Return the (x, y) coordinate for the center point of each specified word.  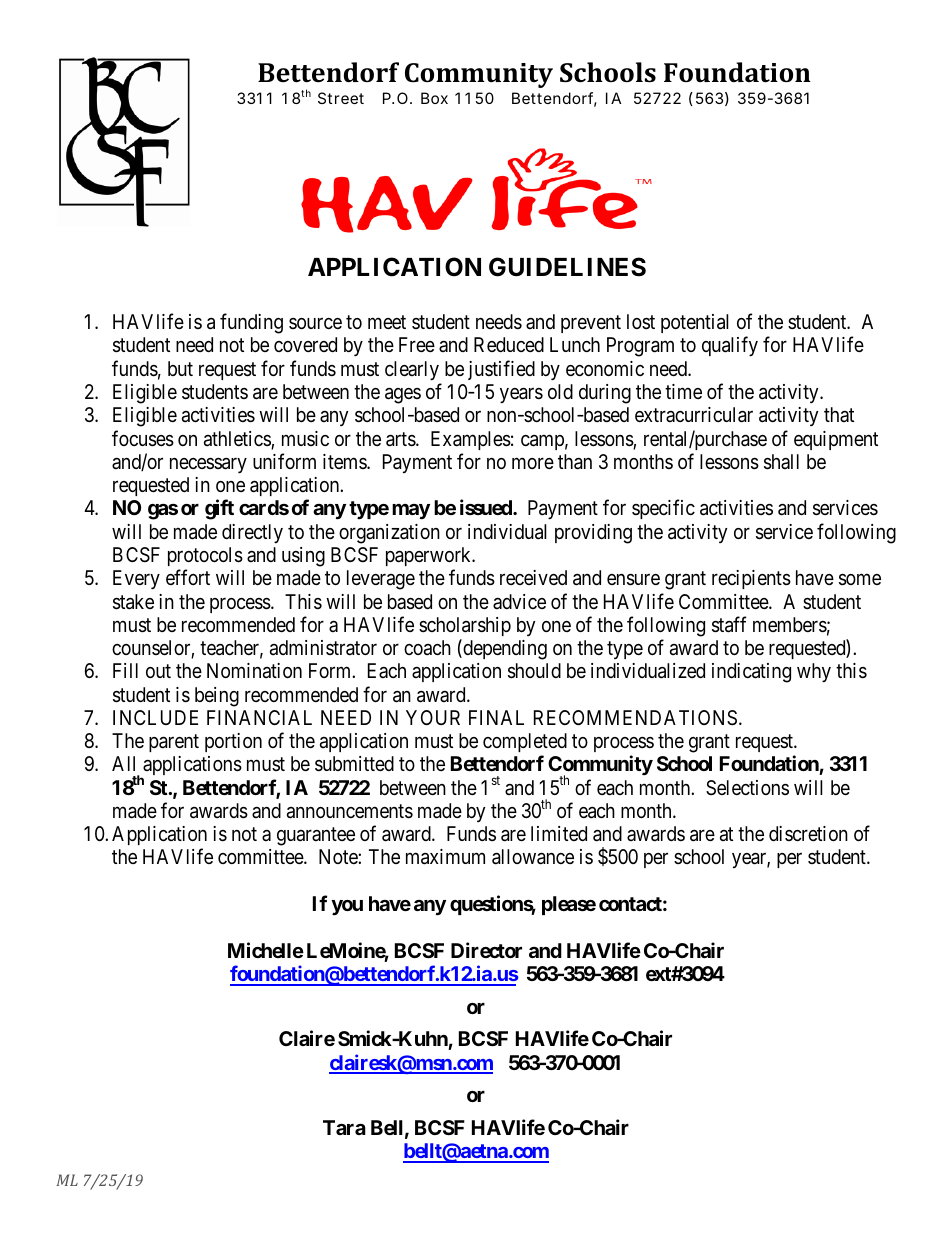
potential (695, 323)
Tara (344, 1127)
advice (519, 601)
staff (729, 624)
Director (486, 950)
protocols (205, 556)
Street (341, 98)
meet (387, 322)
